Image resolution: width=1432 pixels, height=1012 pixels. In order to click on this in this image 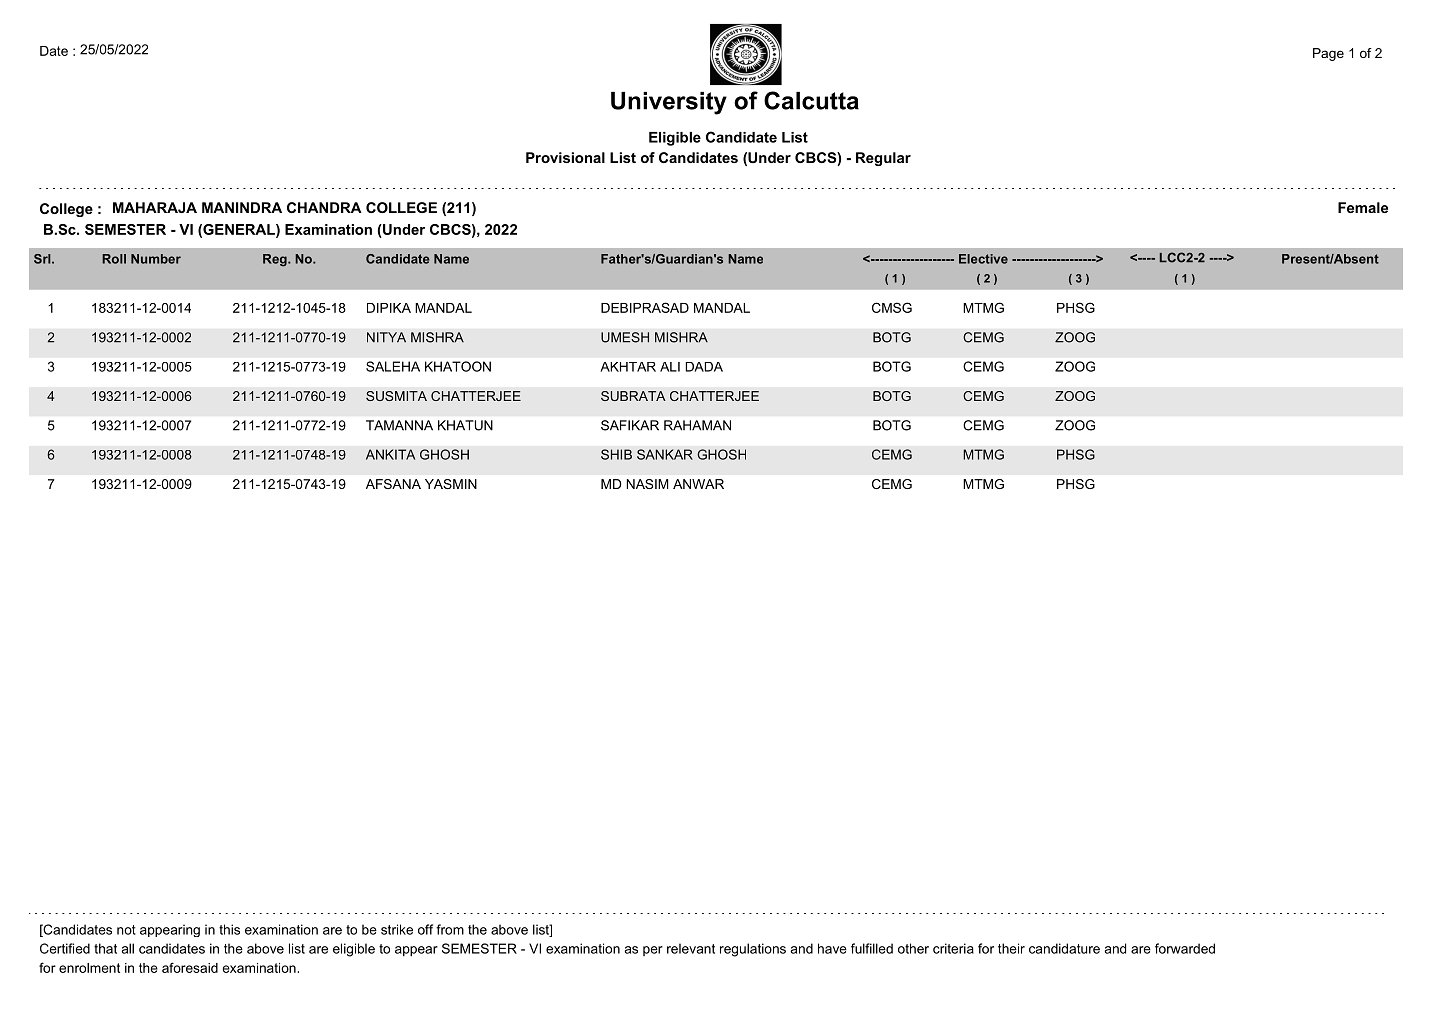, I will do `click(229, 929)`.
